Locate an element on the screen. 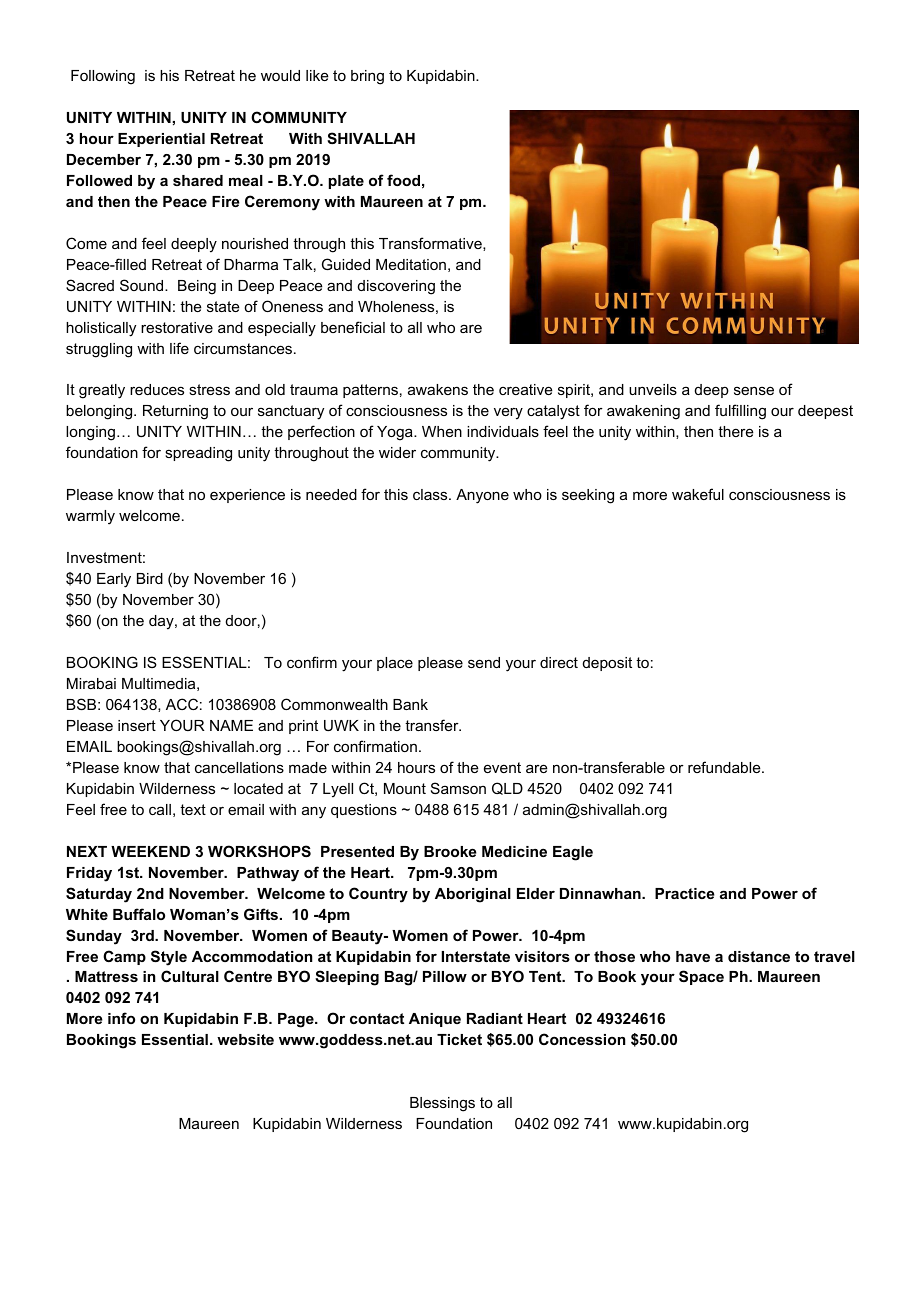 This screenshot has height=1308, width=924. sense is located at coordinates (754, 390).
